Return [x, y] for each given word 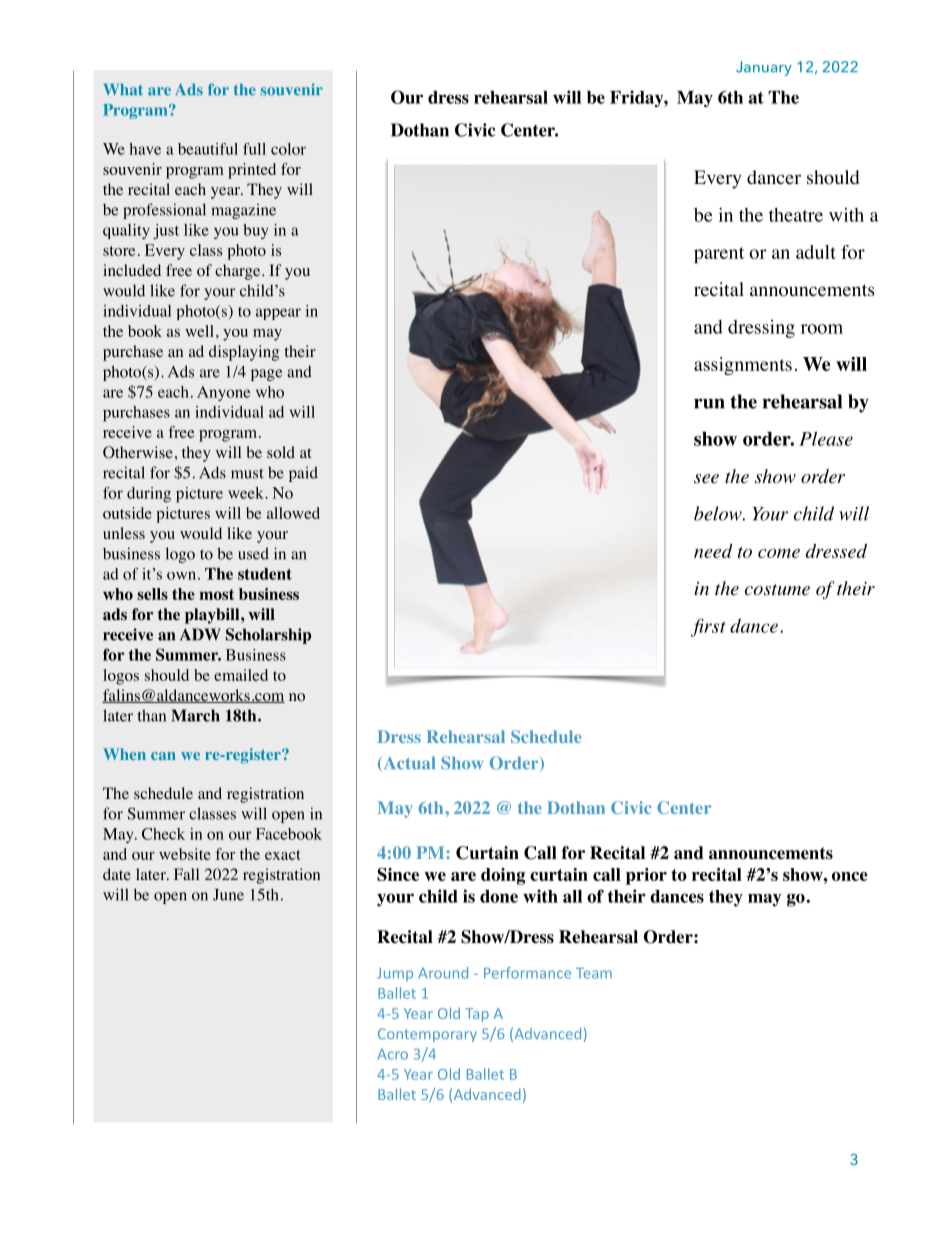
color [288, 149]
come [779, 553]
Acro [392, 1054]
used [253, 553]
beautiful [208, 149]
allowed [293, 513]
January [764, 68]
